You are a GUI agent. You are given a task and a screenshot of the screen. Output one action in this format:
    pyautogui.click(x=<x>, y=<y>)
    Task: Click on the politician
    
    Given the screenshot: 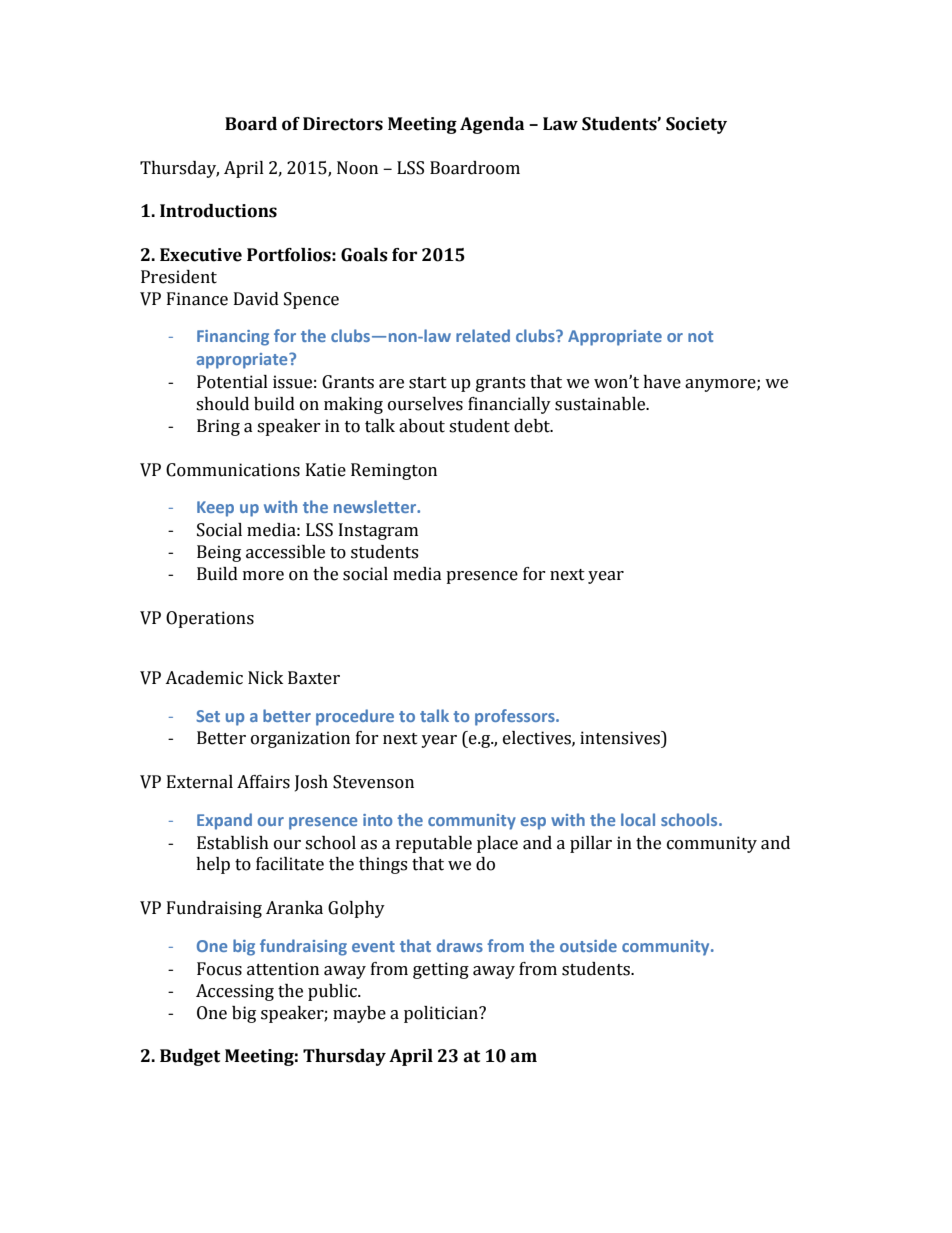 What is the action you would take?
    pyautogui.click(x=442, y=1014)
